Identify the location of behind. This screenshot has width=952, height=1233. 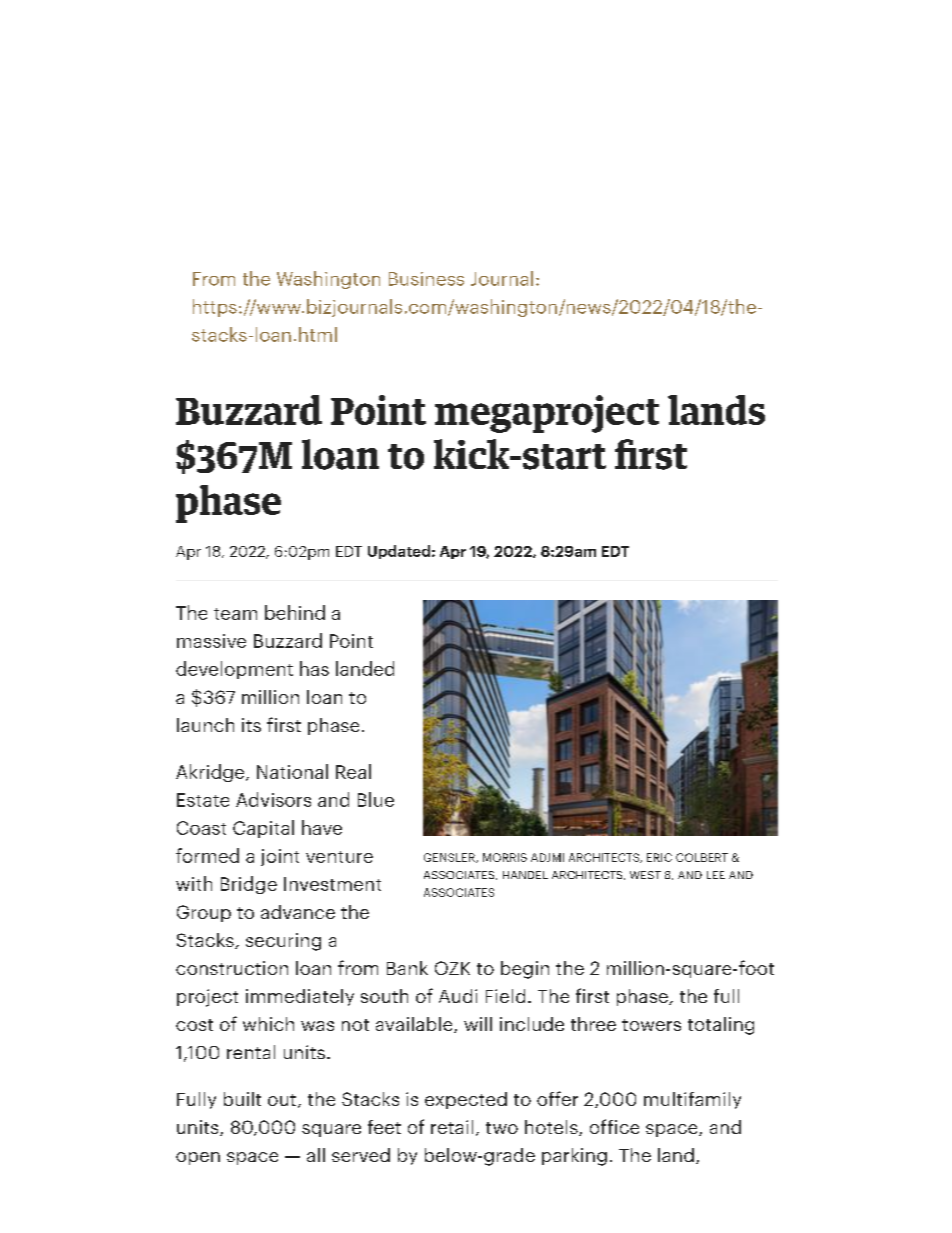
(295, 612).
